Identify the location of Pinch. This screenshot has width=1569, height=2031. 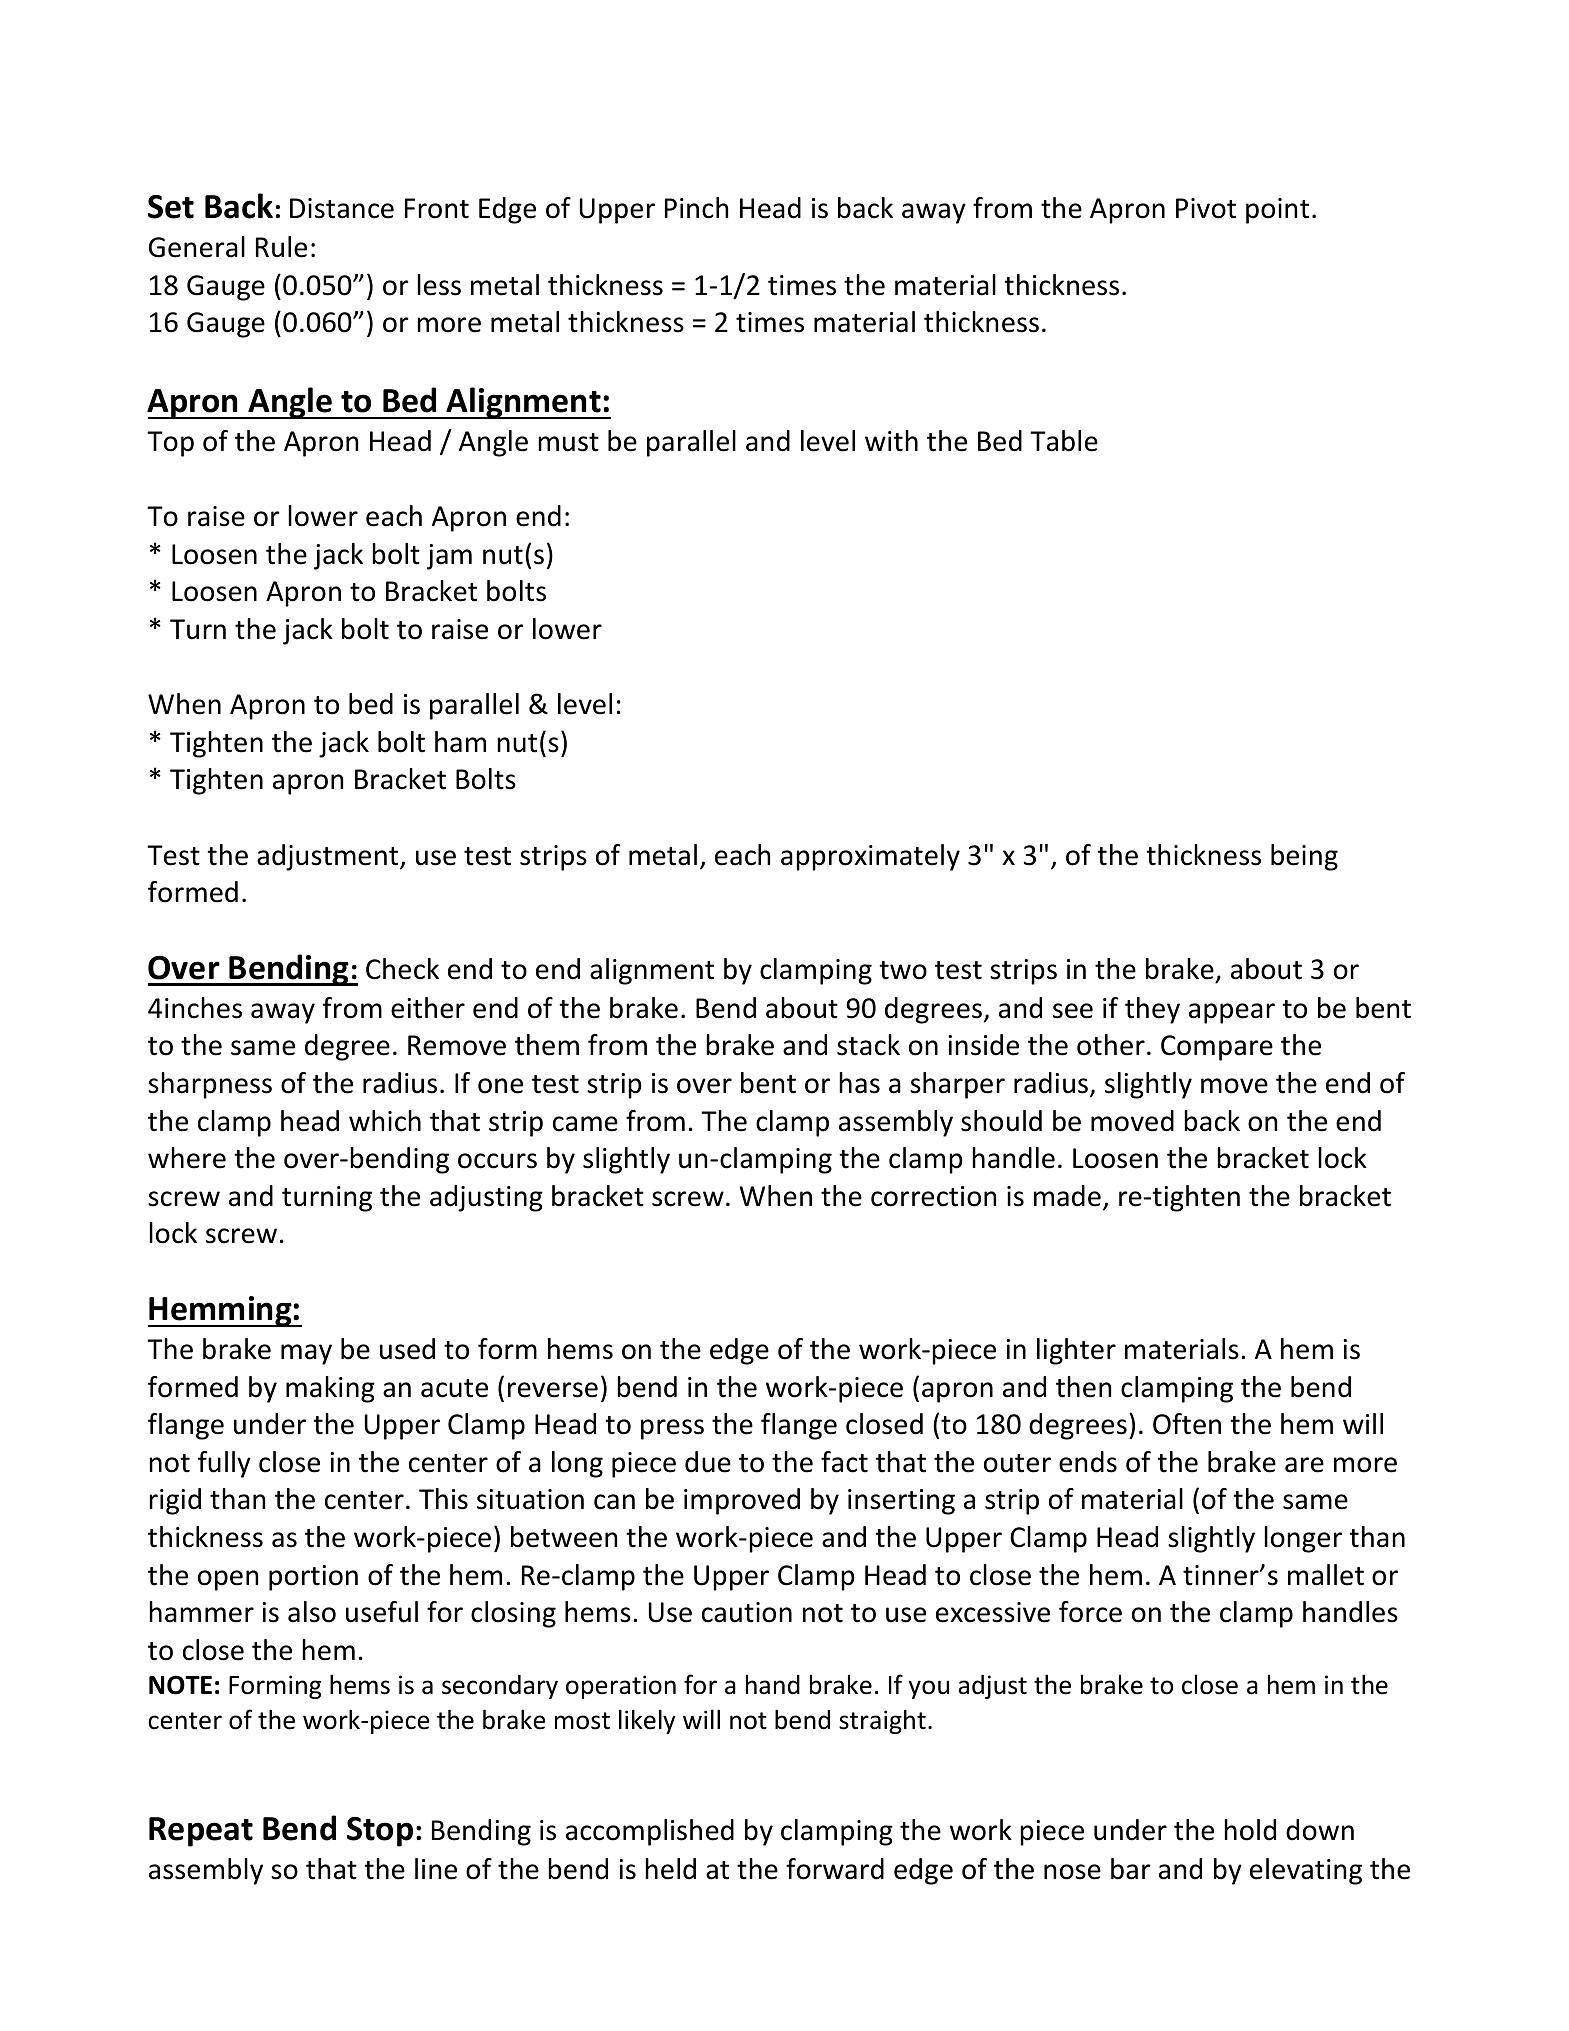
(696, 208).
